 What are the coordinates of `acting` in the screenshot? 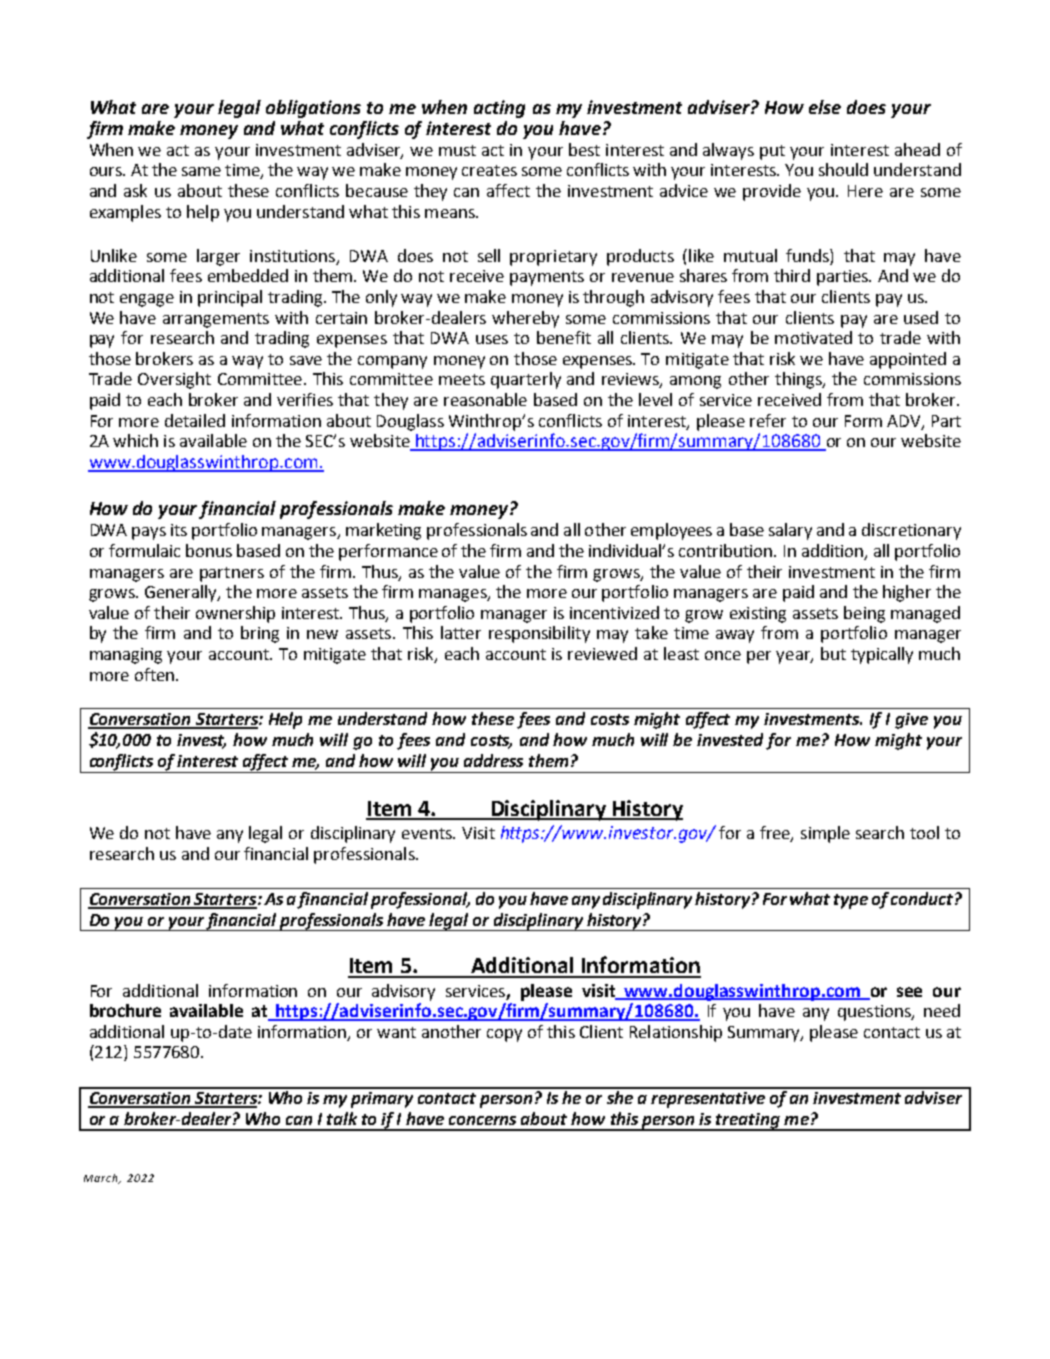 It's located at (499, 109).
